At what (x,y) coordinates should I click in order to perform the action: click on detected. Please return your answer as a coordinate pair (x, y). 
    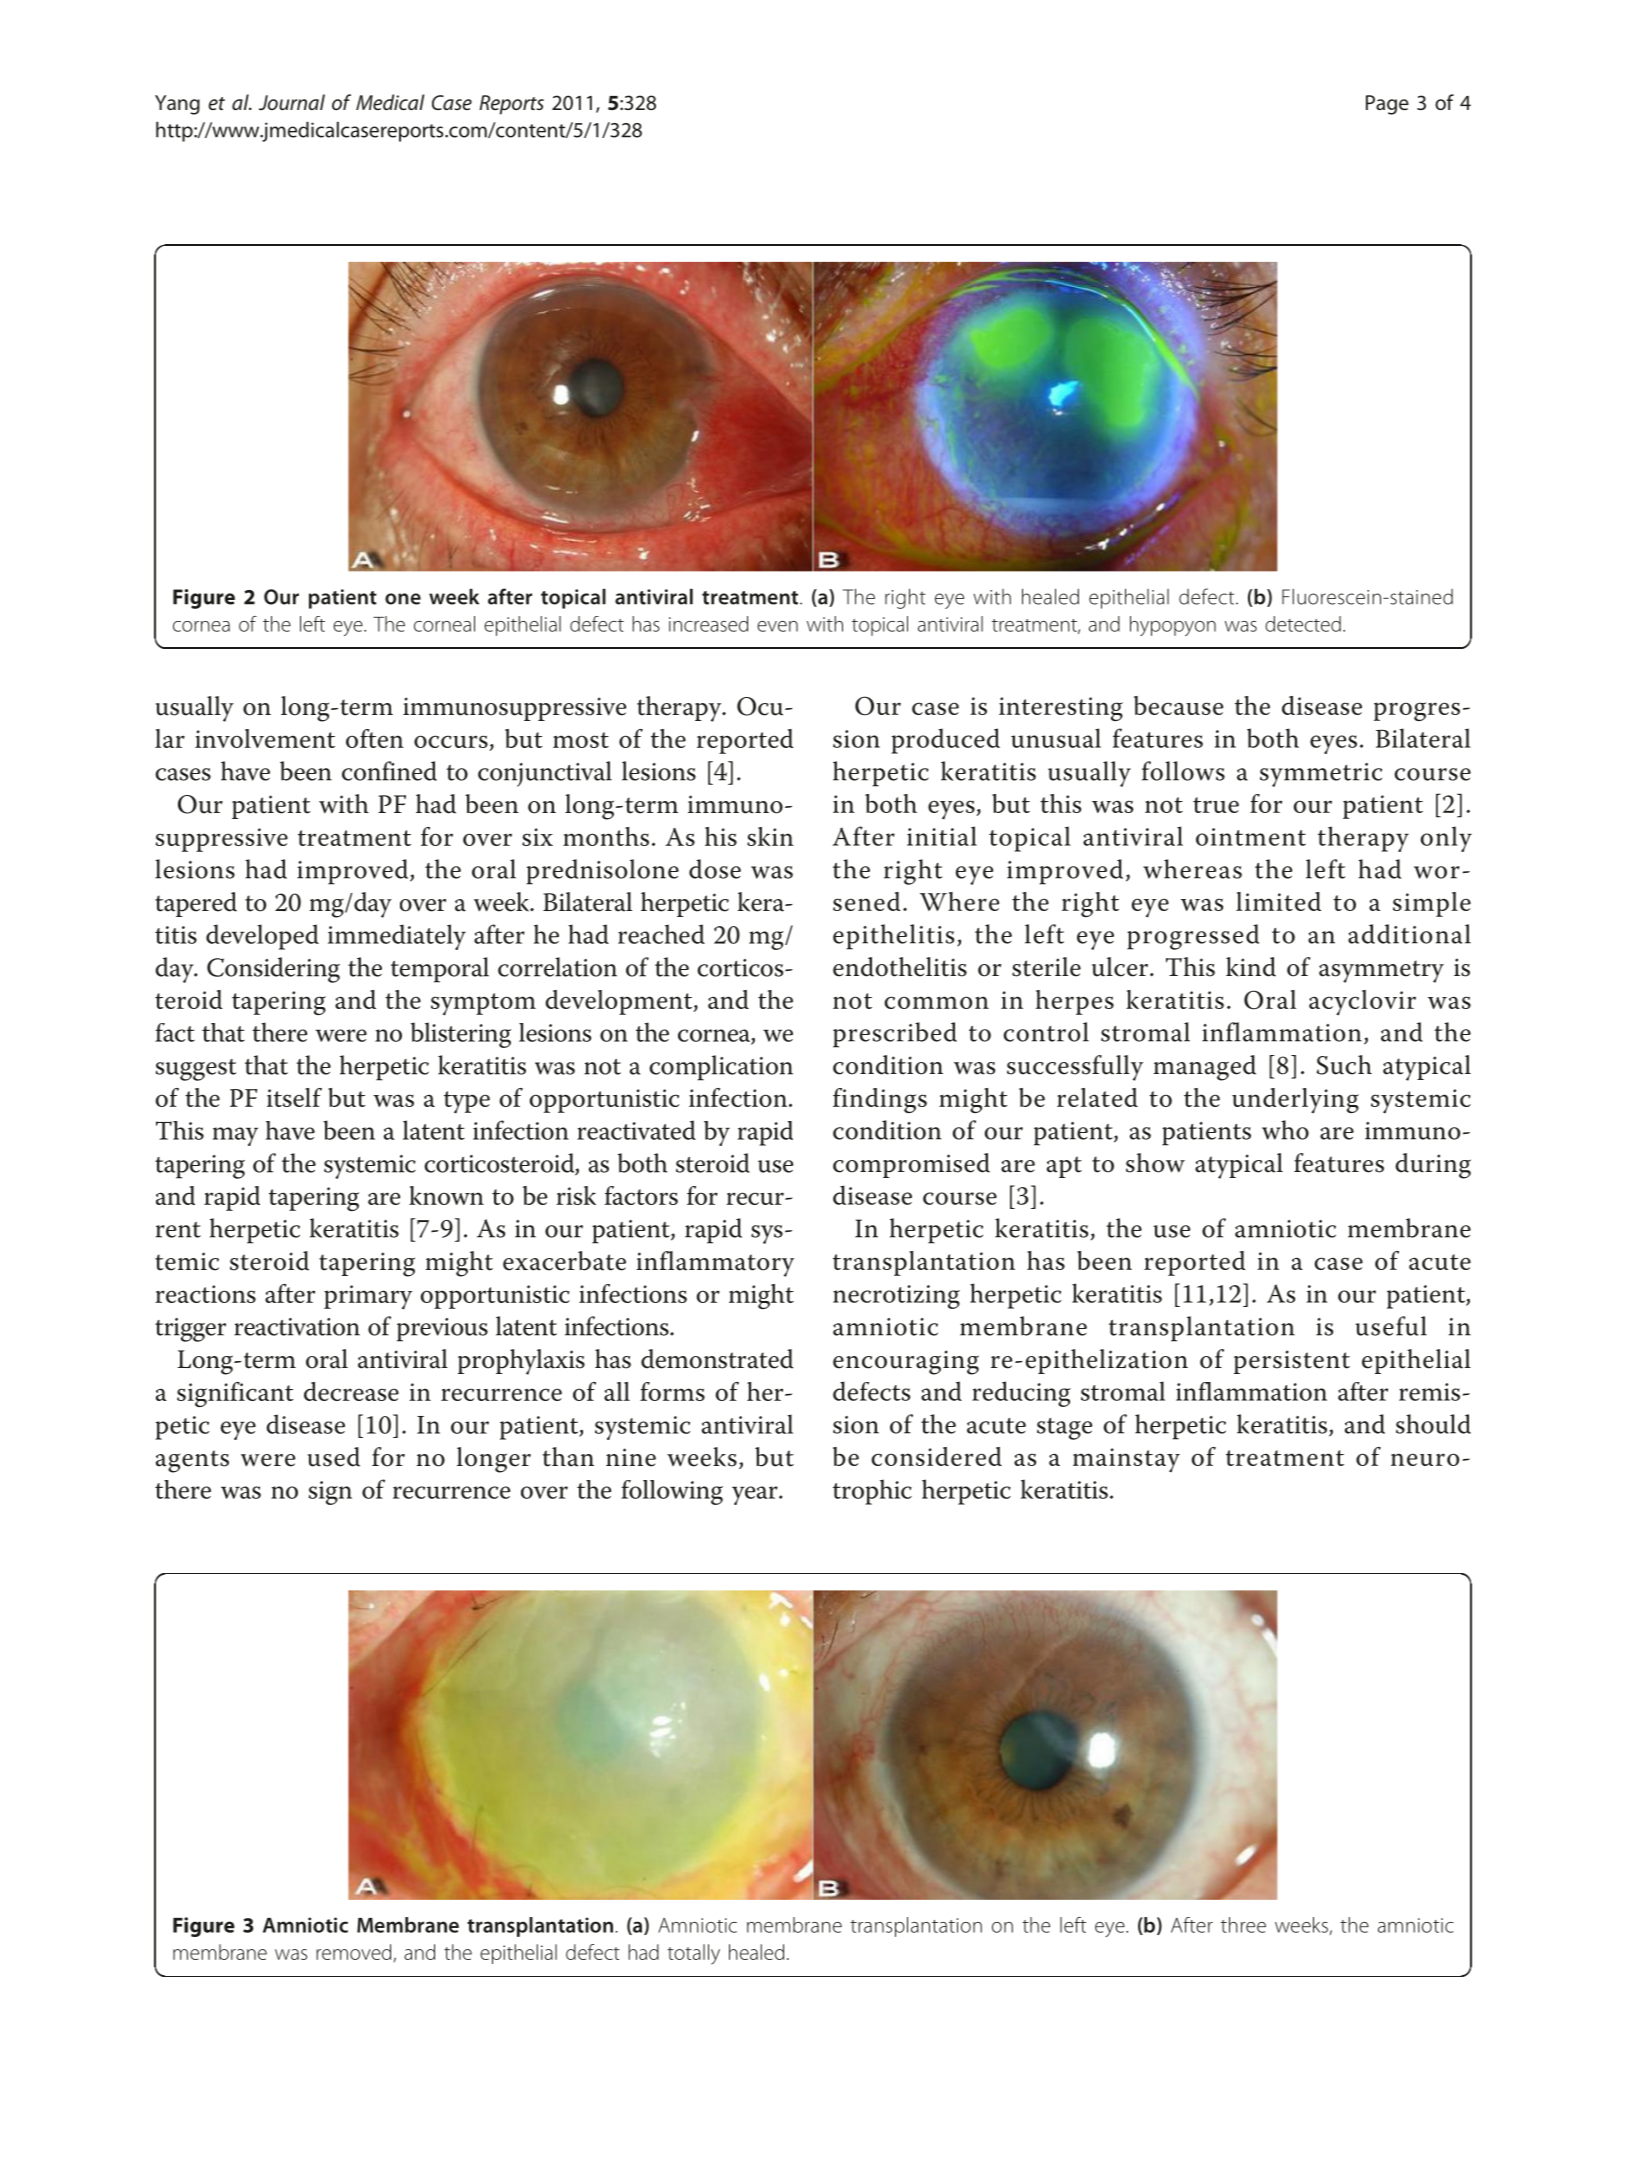
    Looking at the image, I should click on (1303, 624).
